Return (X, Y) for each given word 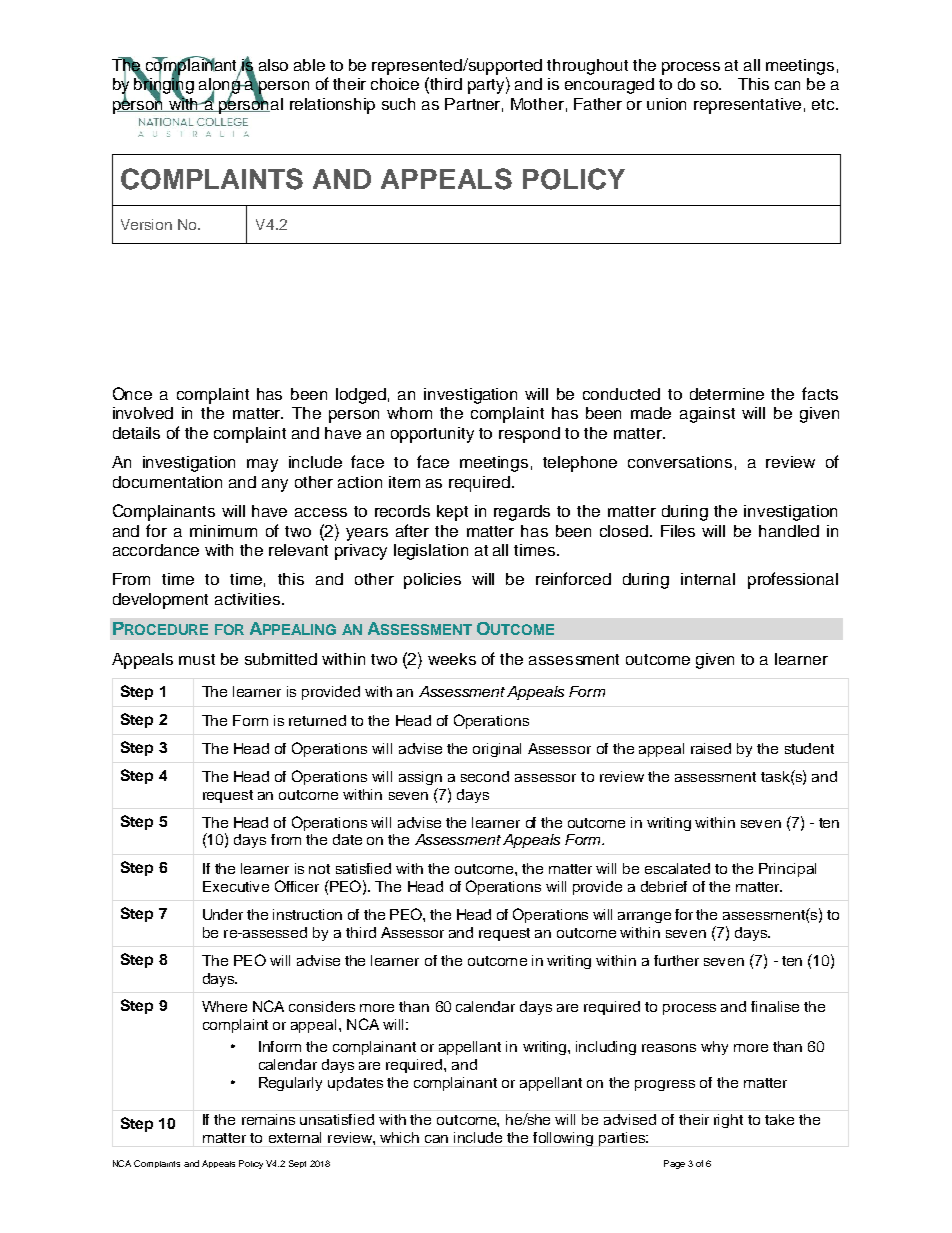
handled (789, 531)
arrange (644, 917)
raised (711, 748)
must (197, 659)
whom (409, 413)
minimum (223, 531)
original (497, 750)
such (398, 104)
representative (747, 106)
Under (223, 914)
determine (727, 394)
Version (146, 224)
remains (268, 1119)
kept (452, 513)
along (221, 86)
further (676, 960)
